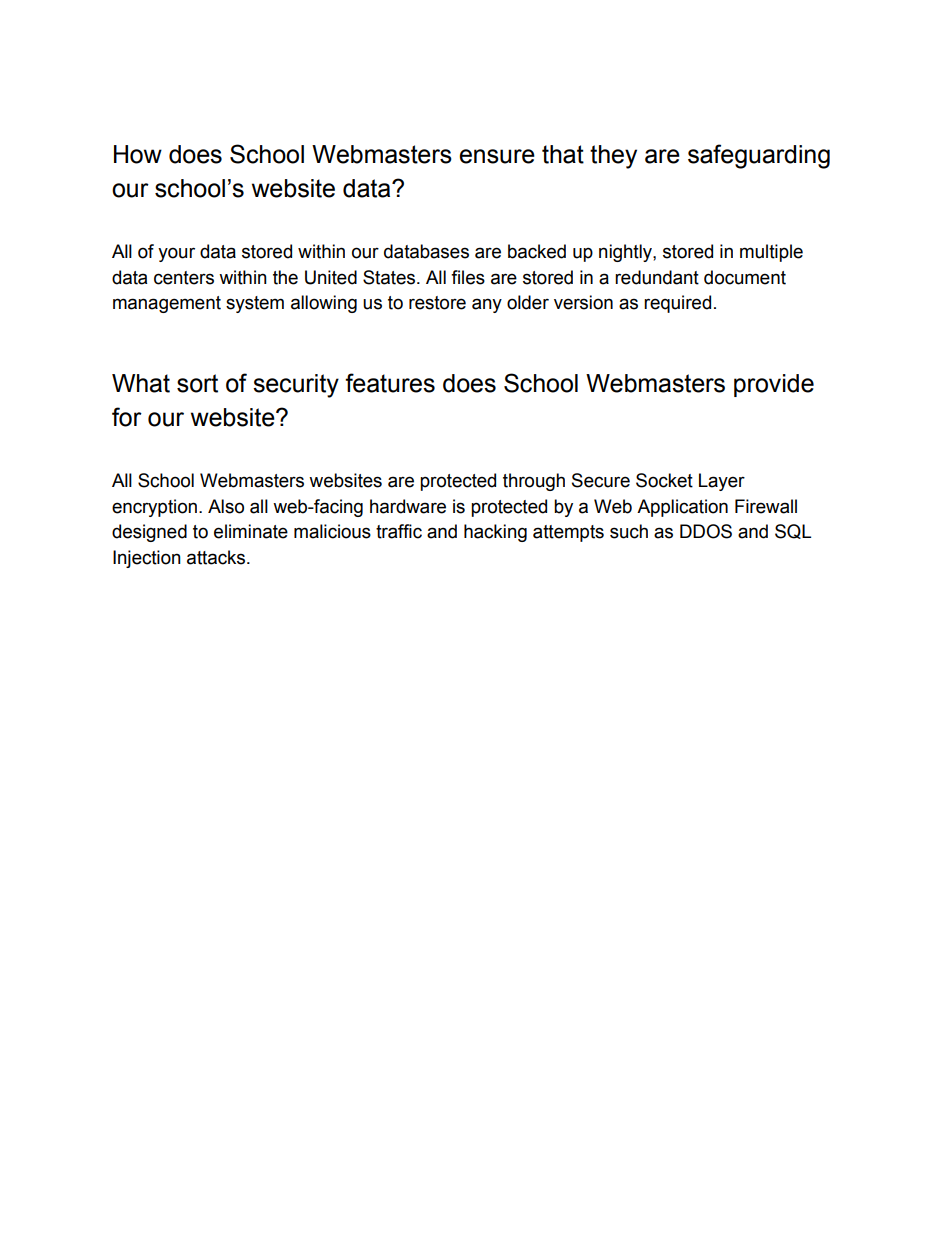 This screenshot has height=1233, width=952. What do you see at coordinates (127, 417) in the screenshot?
I see `for` at bounding box center [127, 417].
